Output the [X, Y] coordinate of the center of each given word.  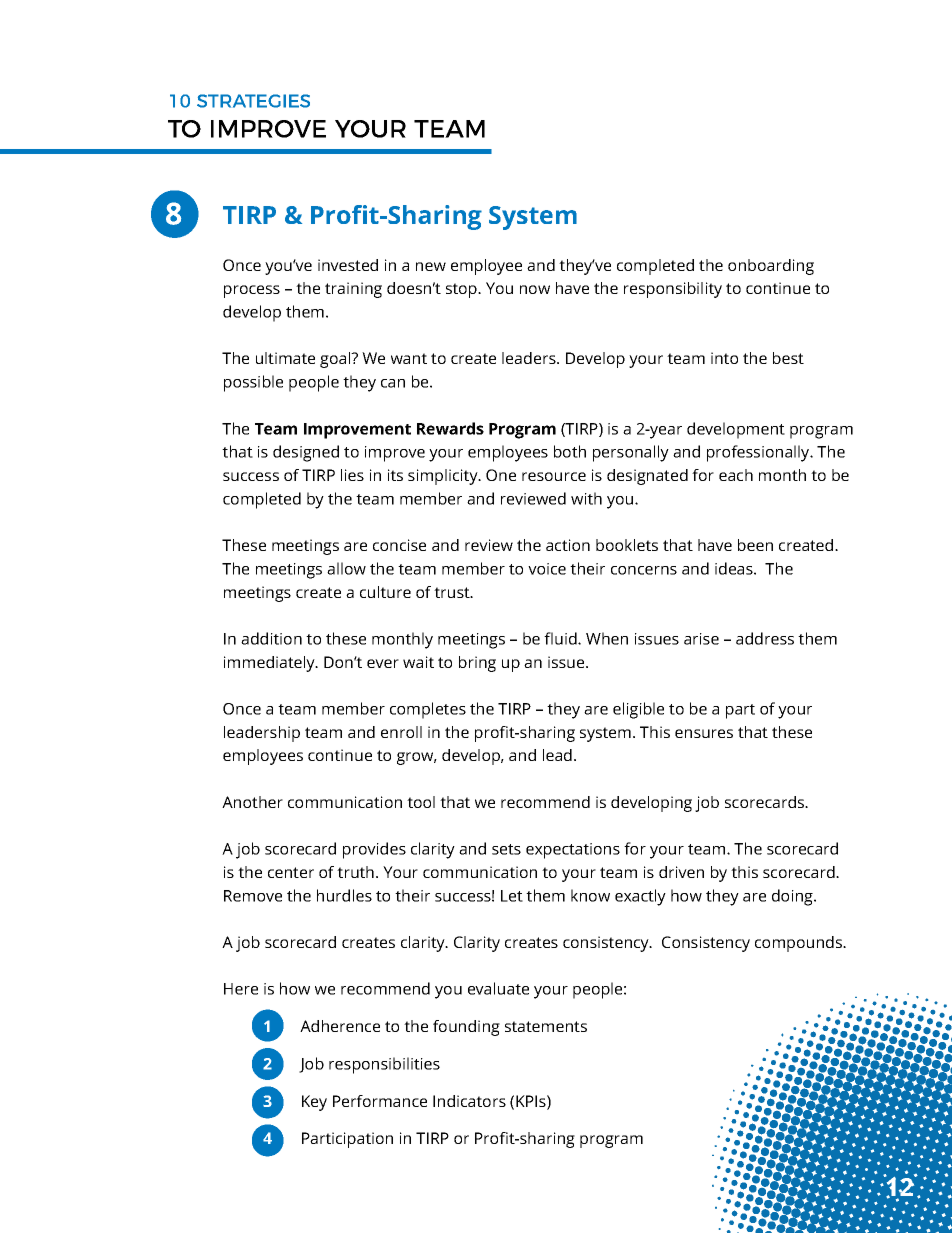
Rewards [450, 428]
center [291, 872]
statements [546, 1026]
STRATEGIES [253, 101]
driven [681, 872]
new [431, 266]
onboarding [771, 267]
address [765, 638]
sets [506, 849]
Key [314, 1103]
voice [547, 569]
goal [336, 360]
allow [346, 568]
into [724, 358]
